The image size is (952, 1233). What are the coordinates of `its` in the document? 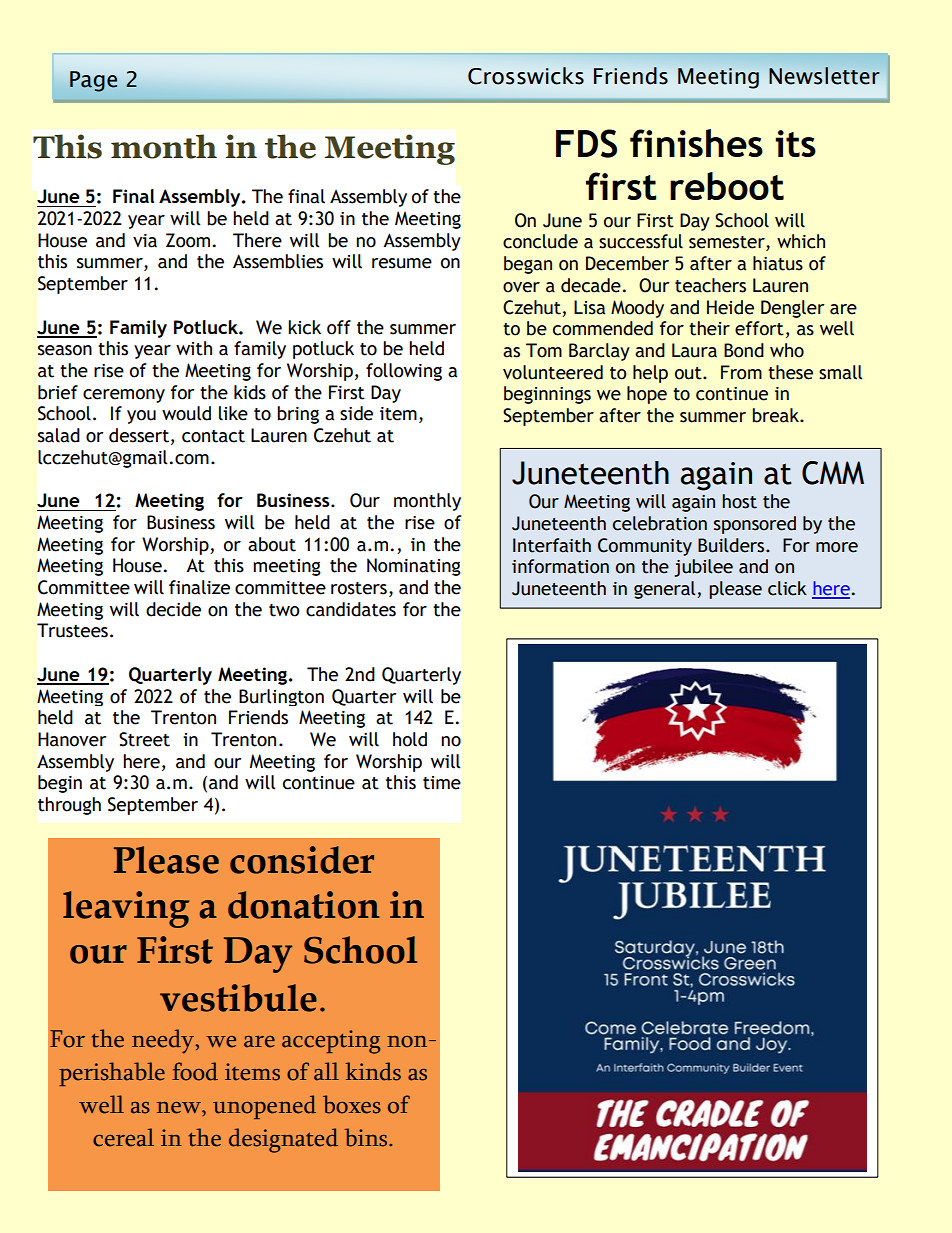 It's located at (795, 143).
